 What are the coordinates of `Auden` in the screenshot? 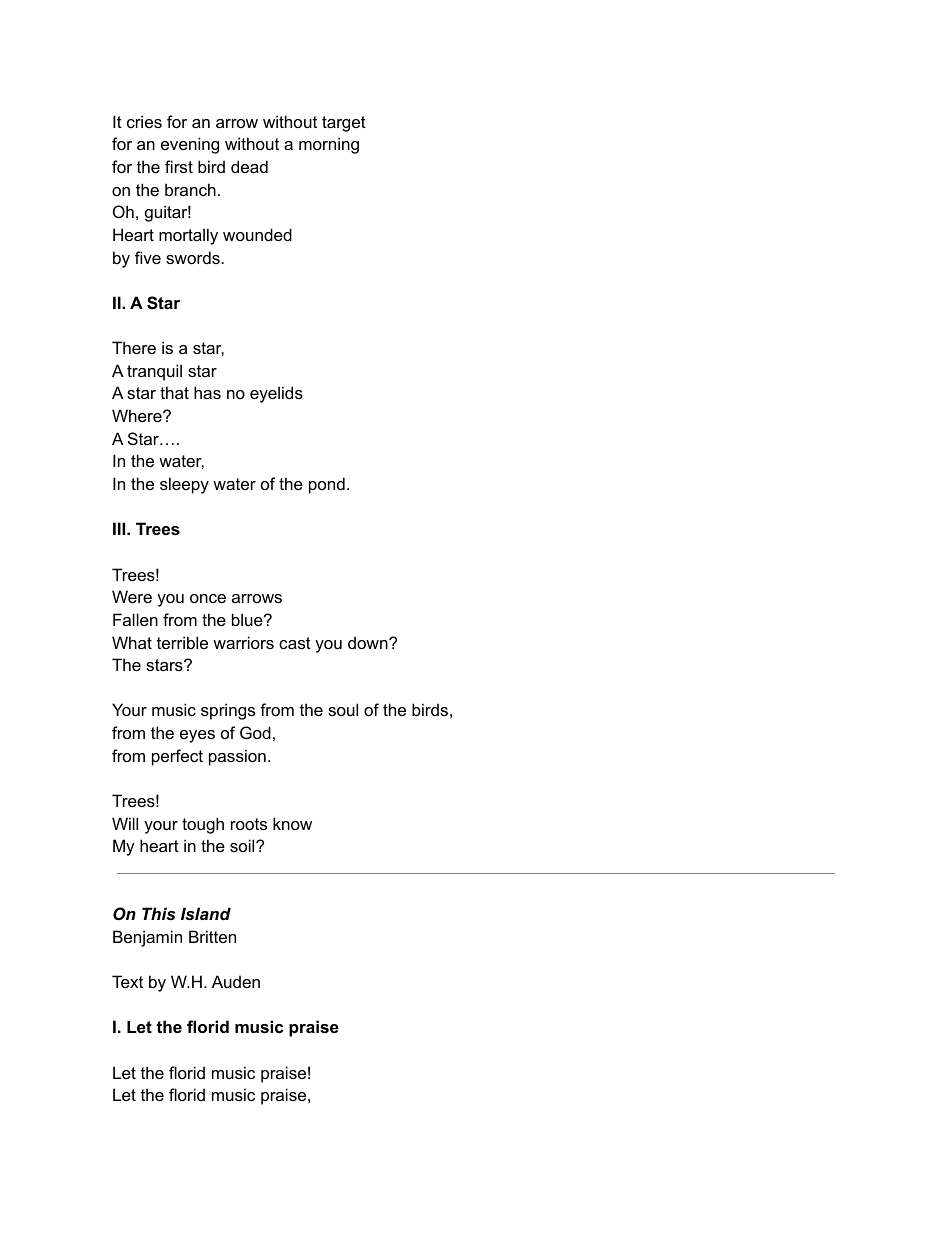 It's located at (236, 981).
